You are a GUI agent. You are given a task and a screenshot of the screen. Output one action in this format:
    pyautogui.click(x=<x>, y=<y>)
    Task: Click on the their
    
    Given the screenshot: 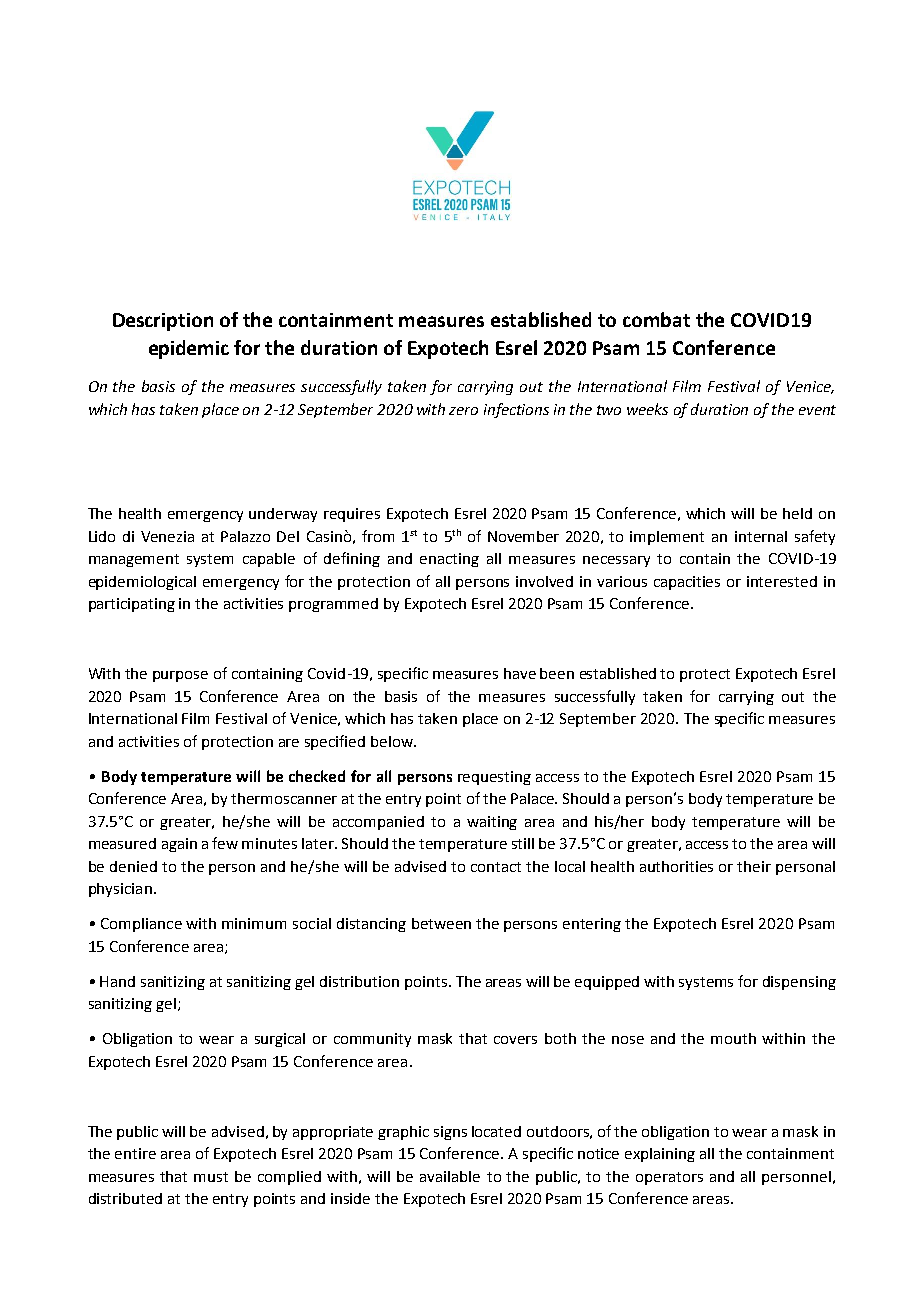 What is the action you would take?
    pyautogui.click(x=754, y=866)
